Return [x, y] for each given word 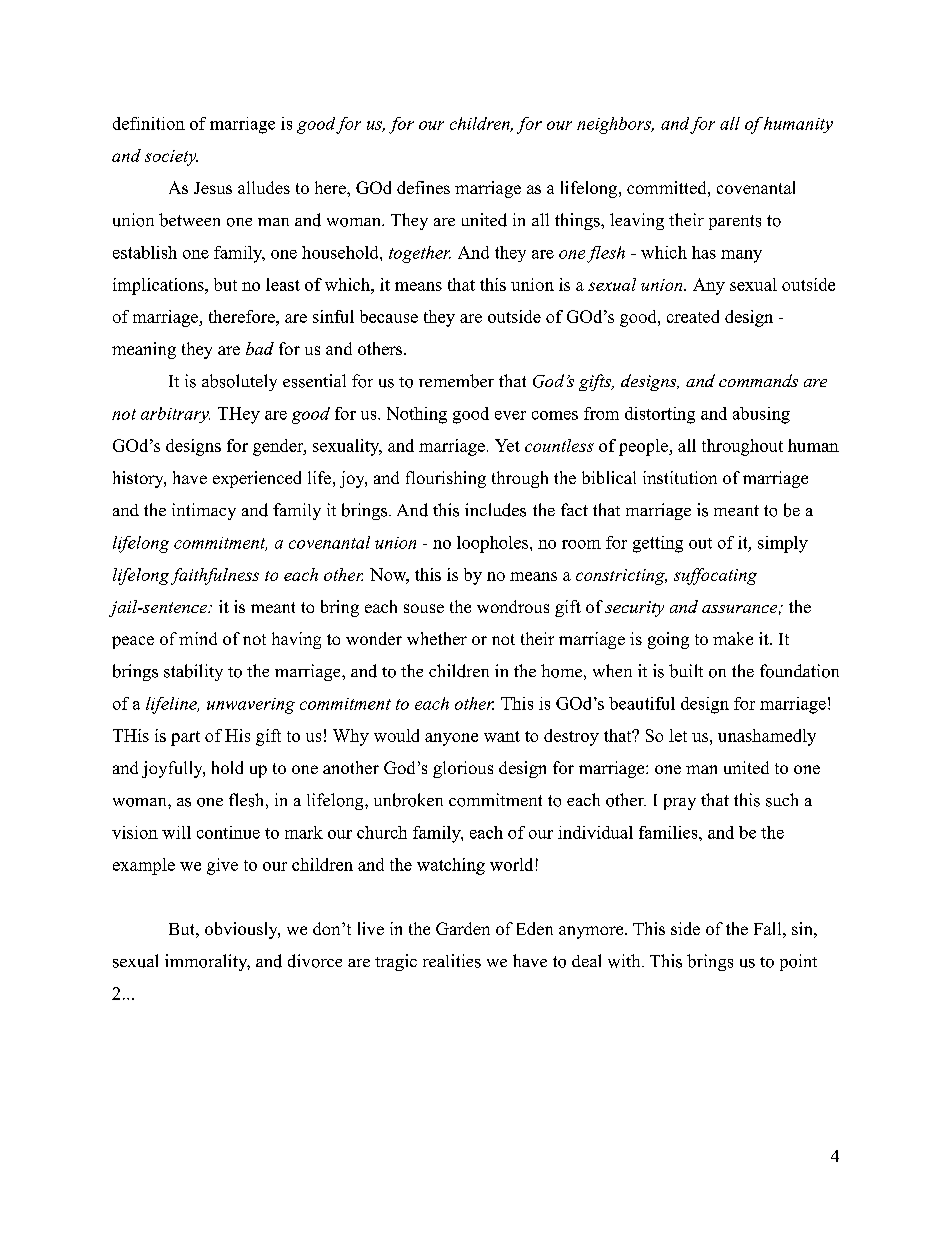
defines [423, 187]
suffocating [715, 576]
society [171, 158]
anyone [451, 739]
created [693, 316]
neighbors [615, 125]
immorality [207, 962]
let [678, 735]
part [185, 738]
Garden [463, 928]
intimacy [204, 511]
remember [456, 381]
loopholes [494, 544]
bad [260, 348]
